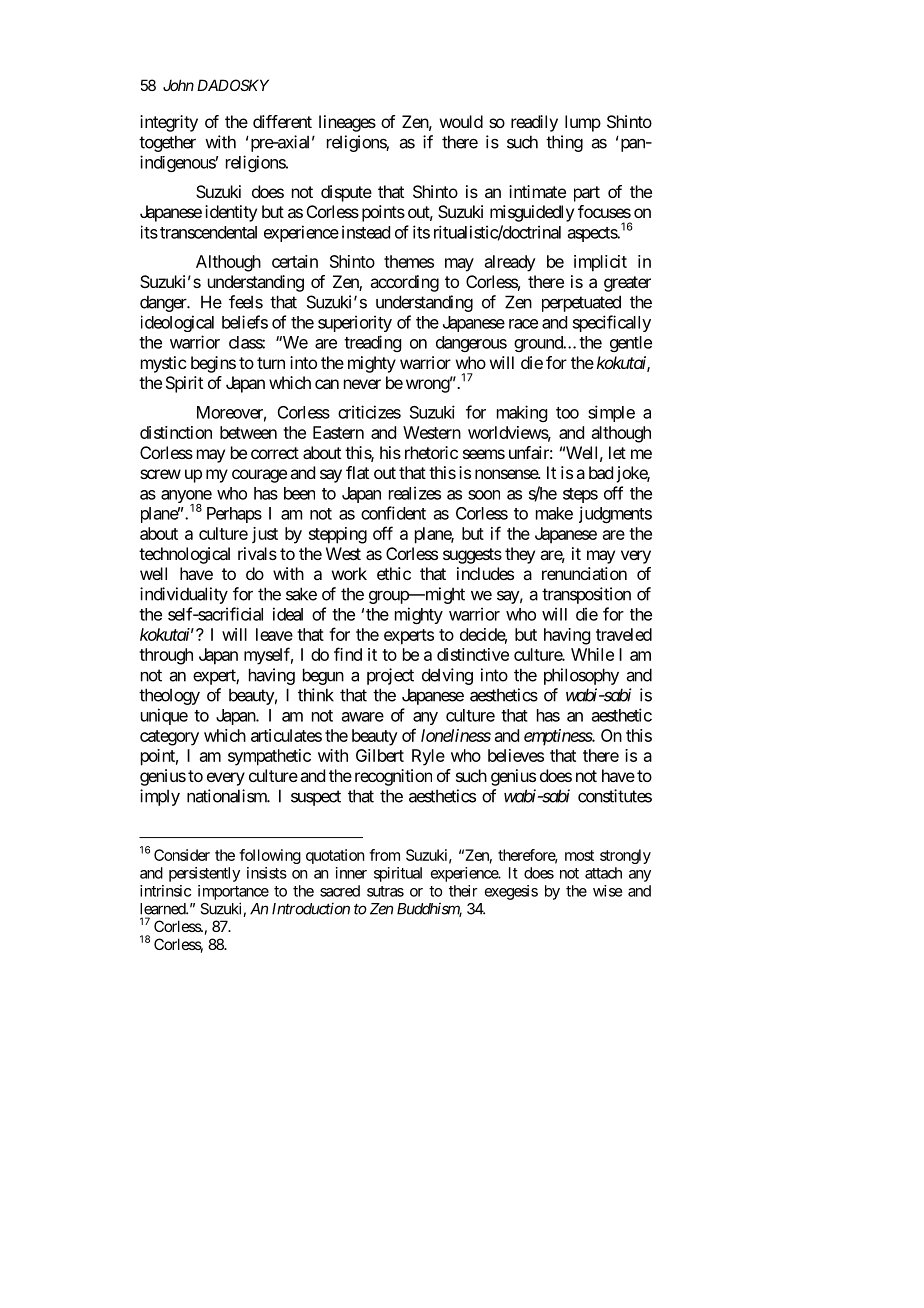 The width and height of the screenshot is (924, 1308). What do you see at coordinates (347, 123) in the screenshot?
I see `lineages` at bounding box center [347, 123].
